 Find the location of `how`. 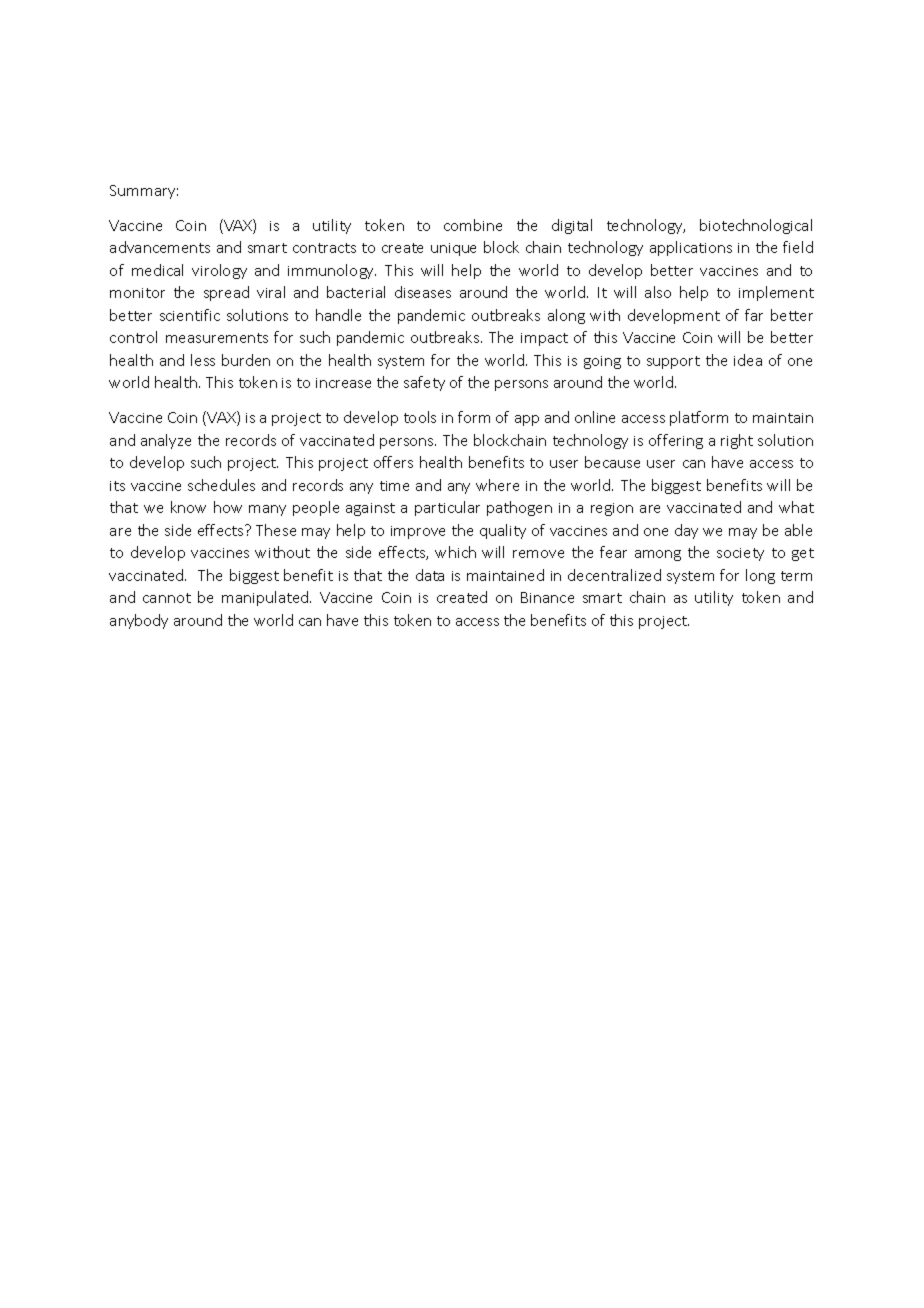

how is located at coordinates (228, 507).
